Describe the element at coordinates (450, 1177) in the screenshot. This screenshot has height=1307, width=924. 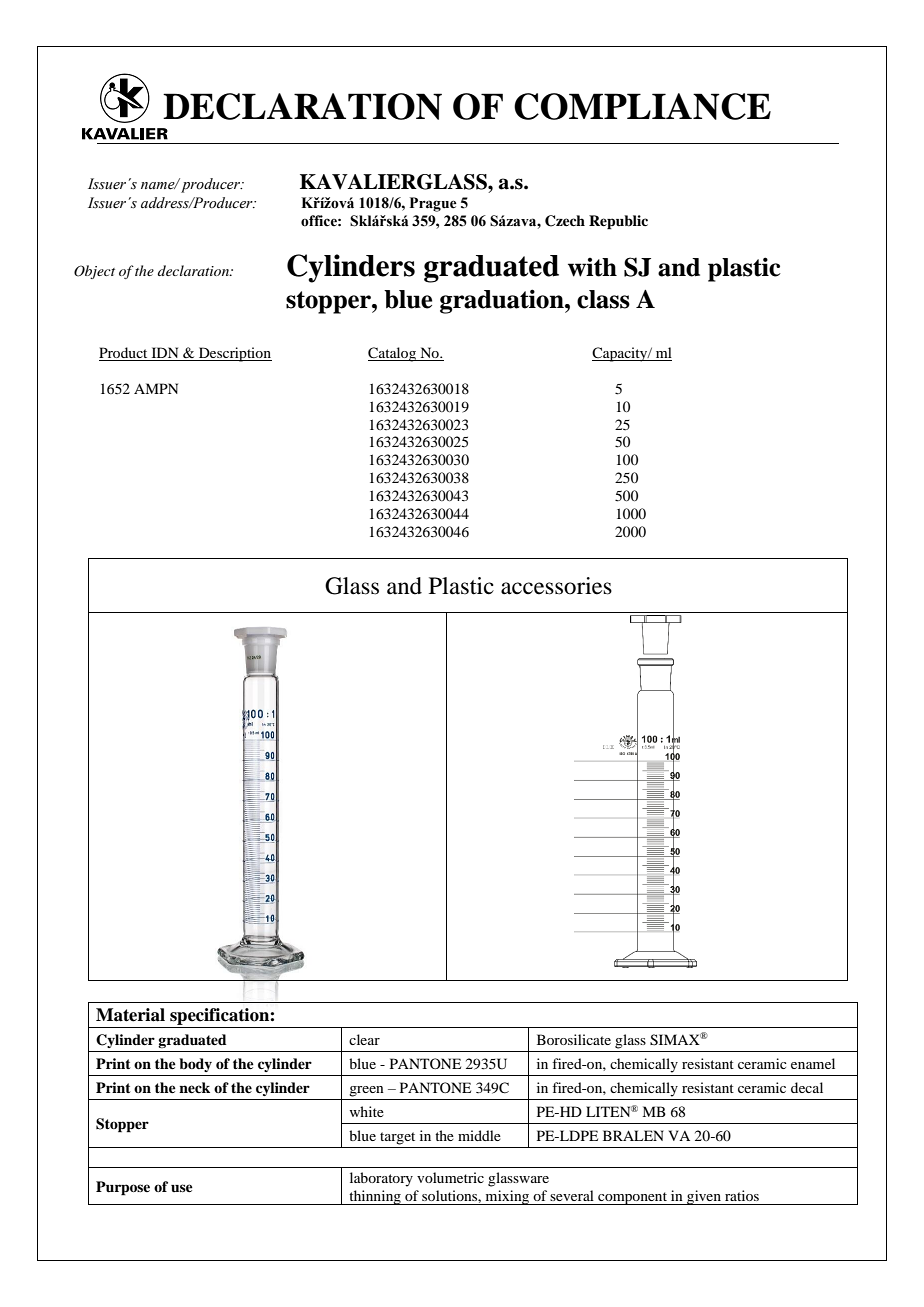
I see `volumetric` at that location.
